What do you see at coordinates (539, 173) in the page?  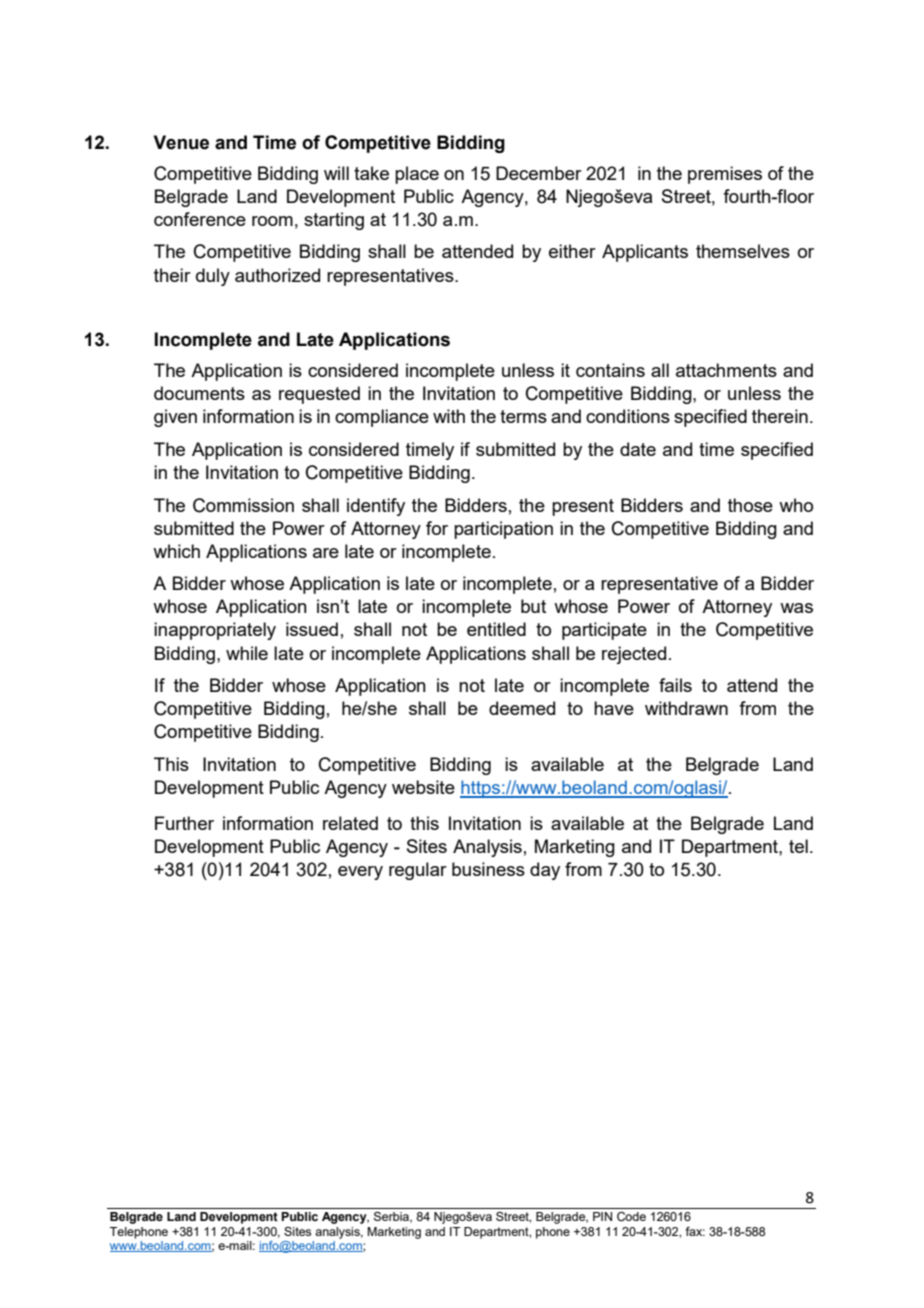 I see `December` at bounding box center [539, 173].
